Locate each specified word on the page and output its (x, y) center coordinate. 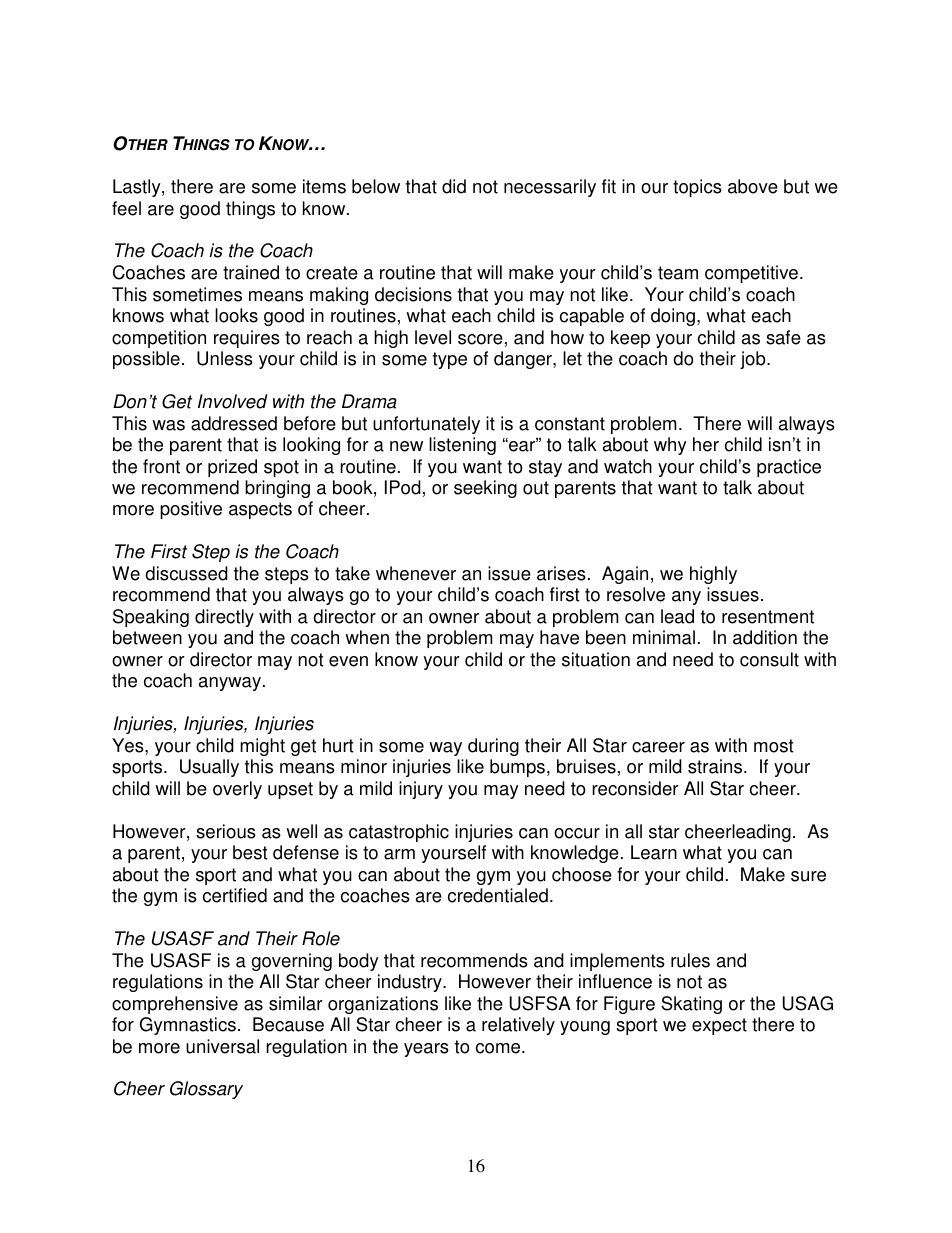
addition (765, 637)
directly (224, 618)
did (454, 186)
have (559, 637)
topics (697, 188)
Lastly (138, 188)
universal (222, 1046)
